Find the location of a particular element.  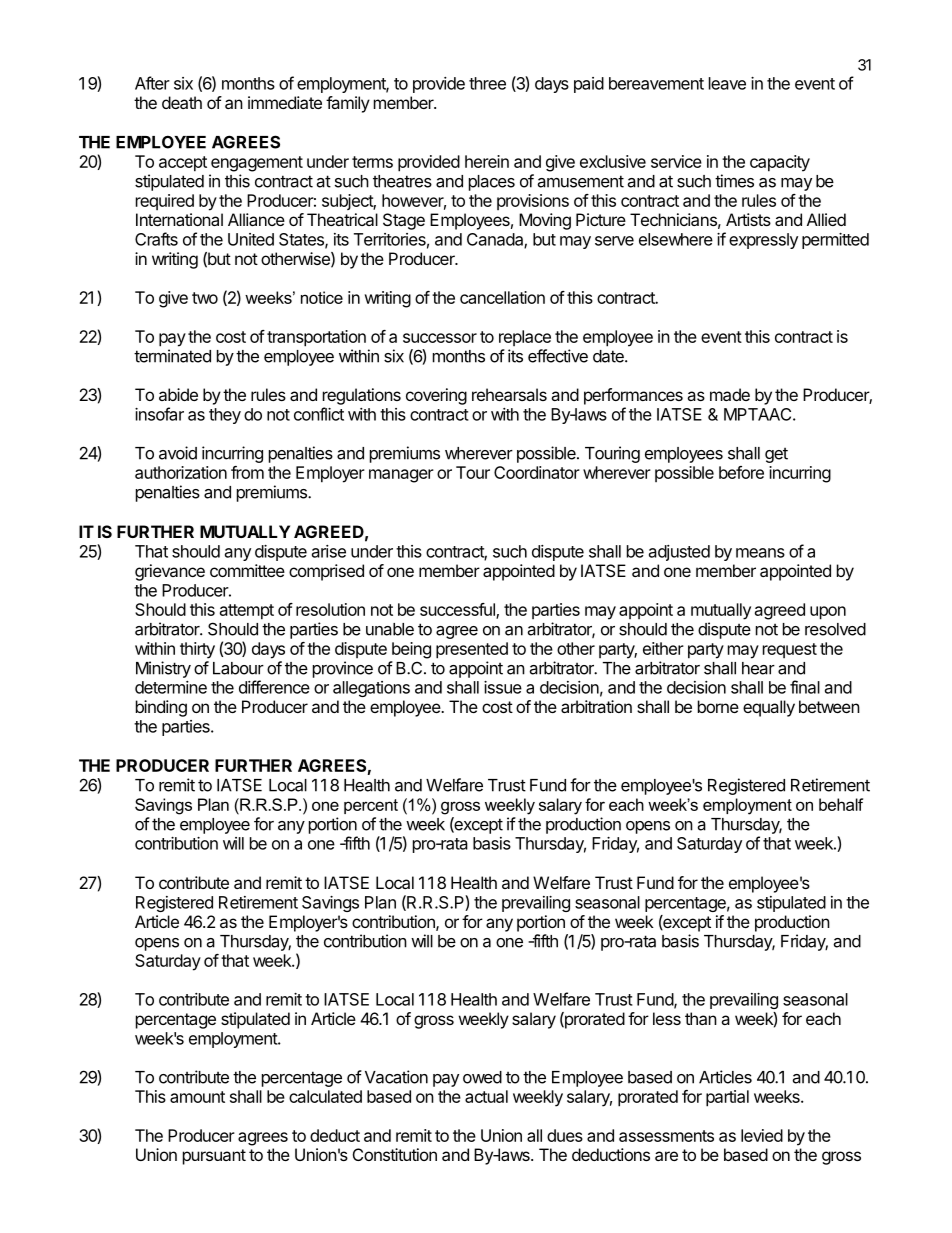

request is located at coordinates (790, 650).
